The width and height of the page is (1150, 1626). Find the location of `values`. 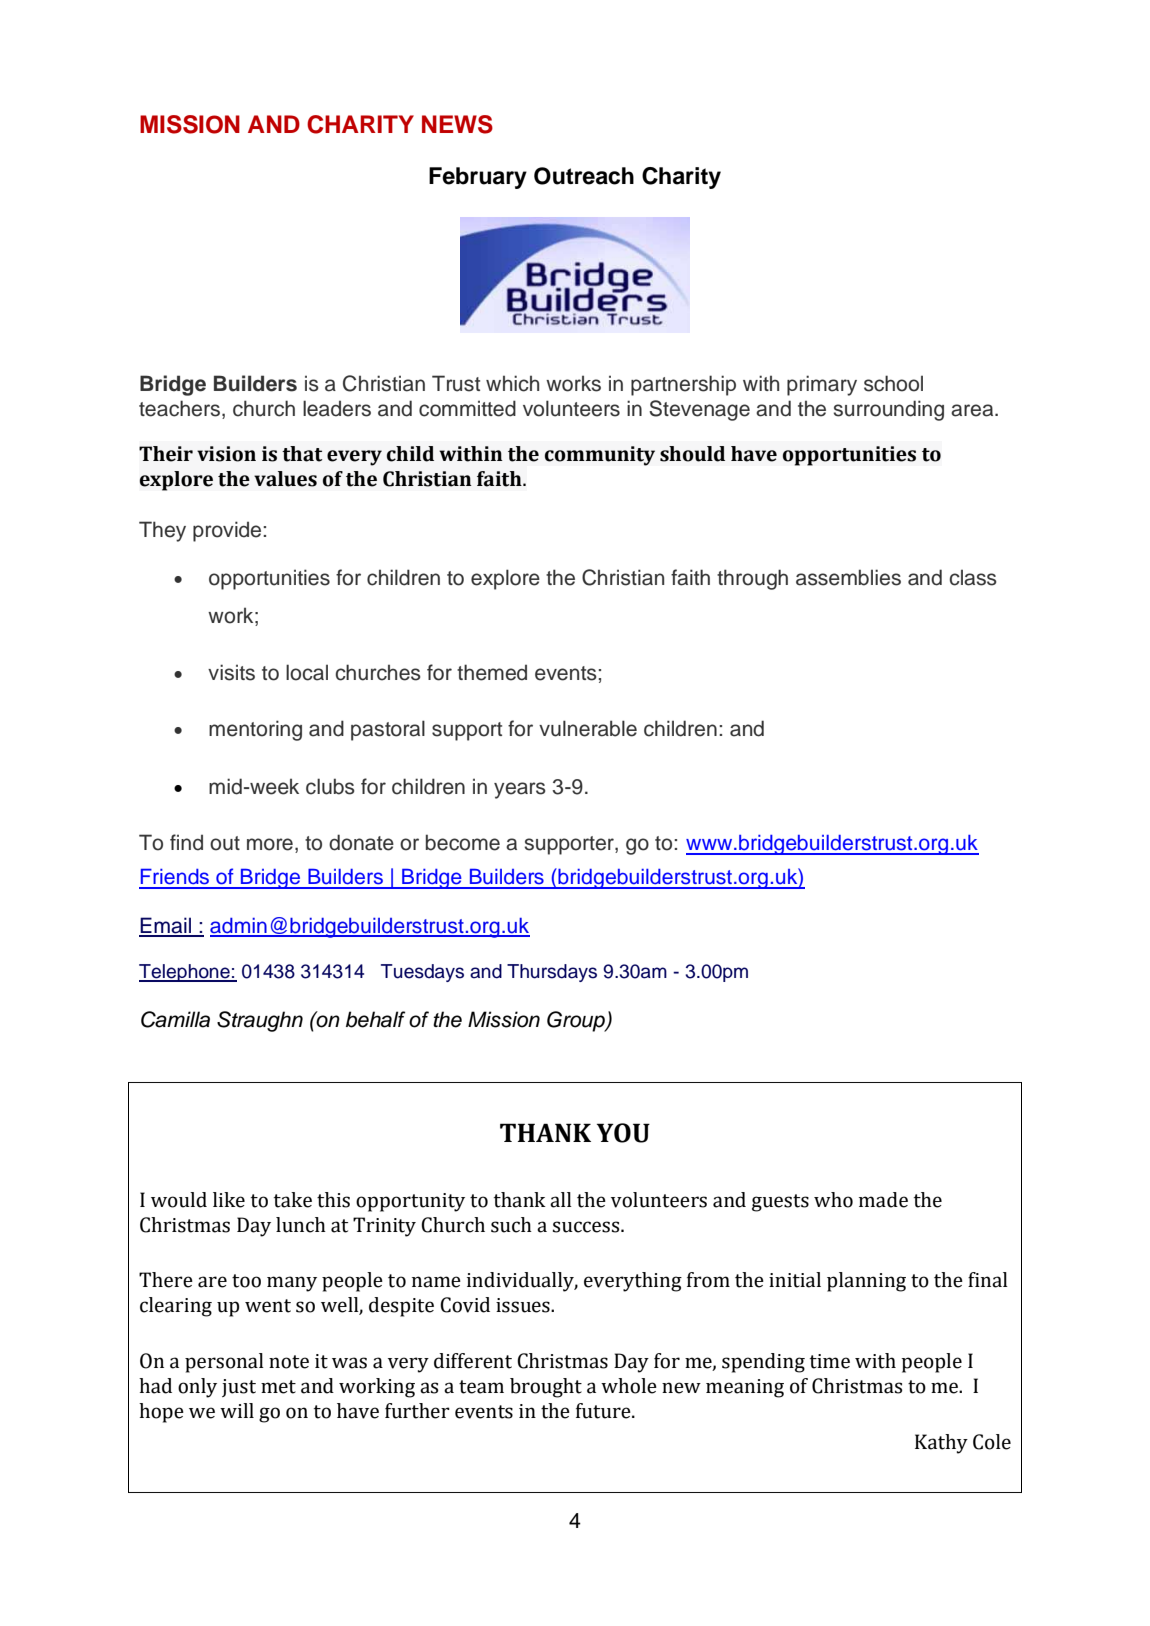

values is located at coordinates (285, 479).
